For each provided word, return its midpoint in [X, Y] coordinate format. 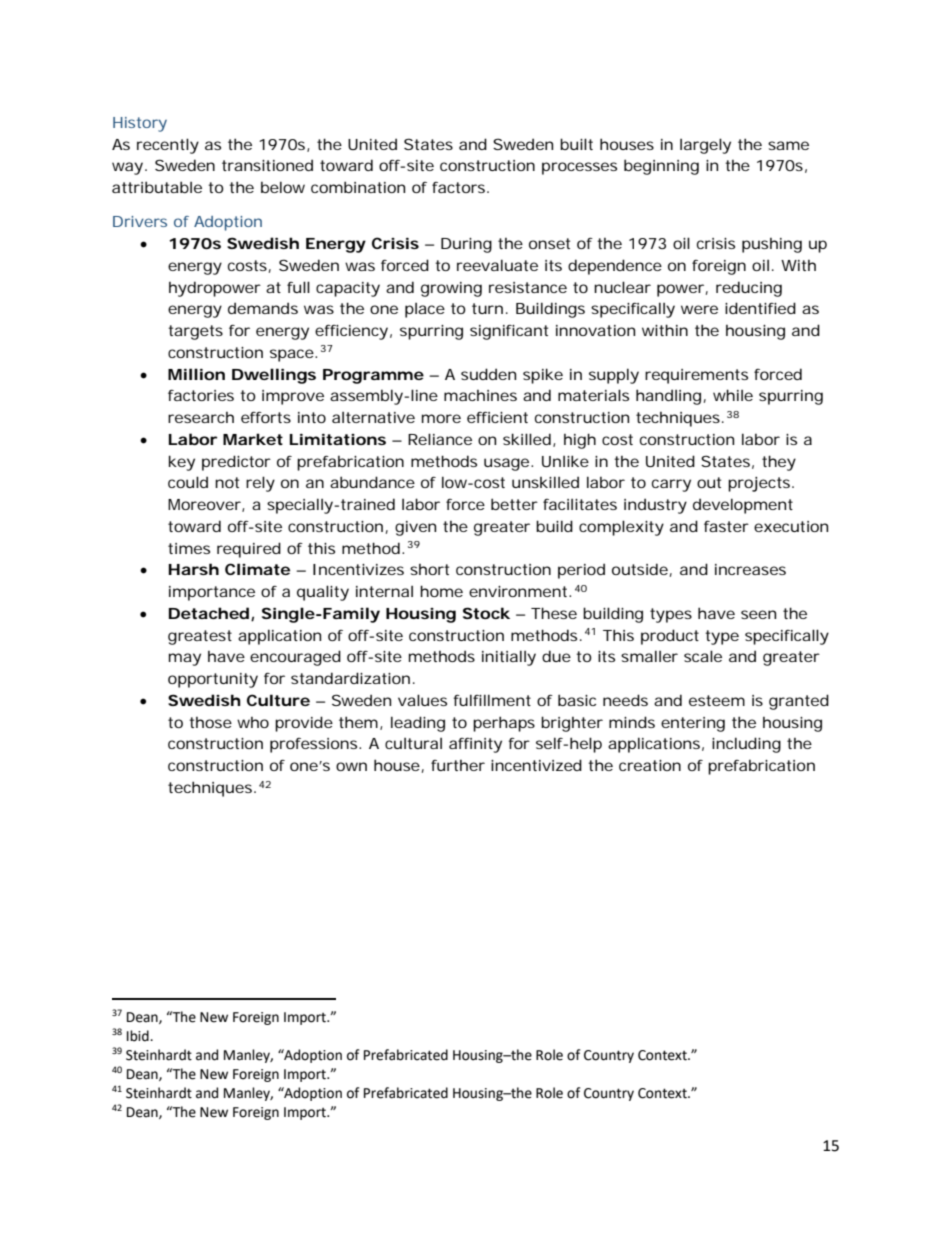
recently [168, 146]
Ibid [139, 1036]
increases [750, 569]
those [210, 722]
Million [196, 374]
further [458, 765]
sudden [488, 374]
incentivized [536, 765]
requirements [696, 376]
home [441, 591]
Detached [209, 613]
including [746, 745]
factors [460, 187]
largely [705, 146]
